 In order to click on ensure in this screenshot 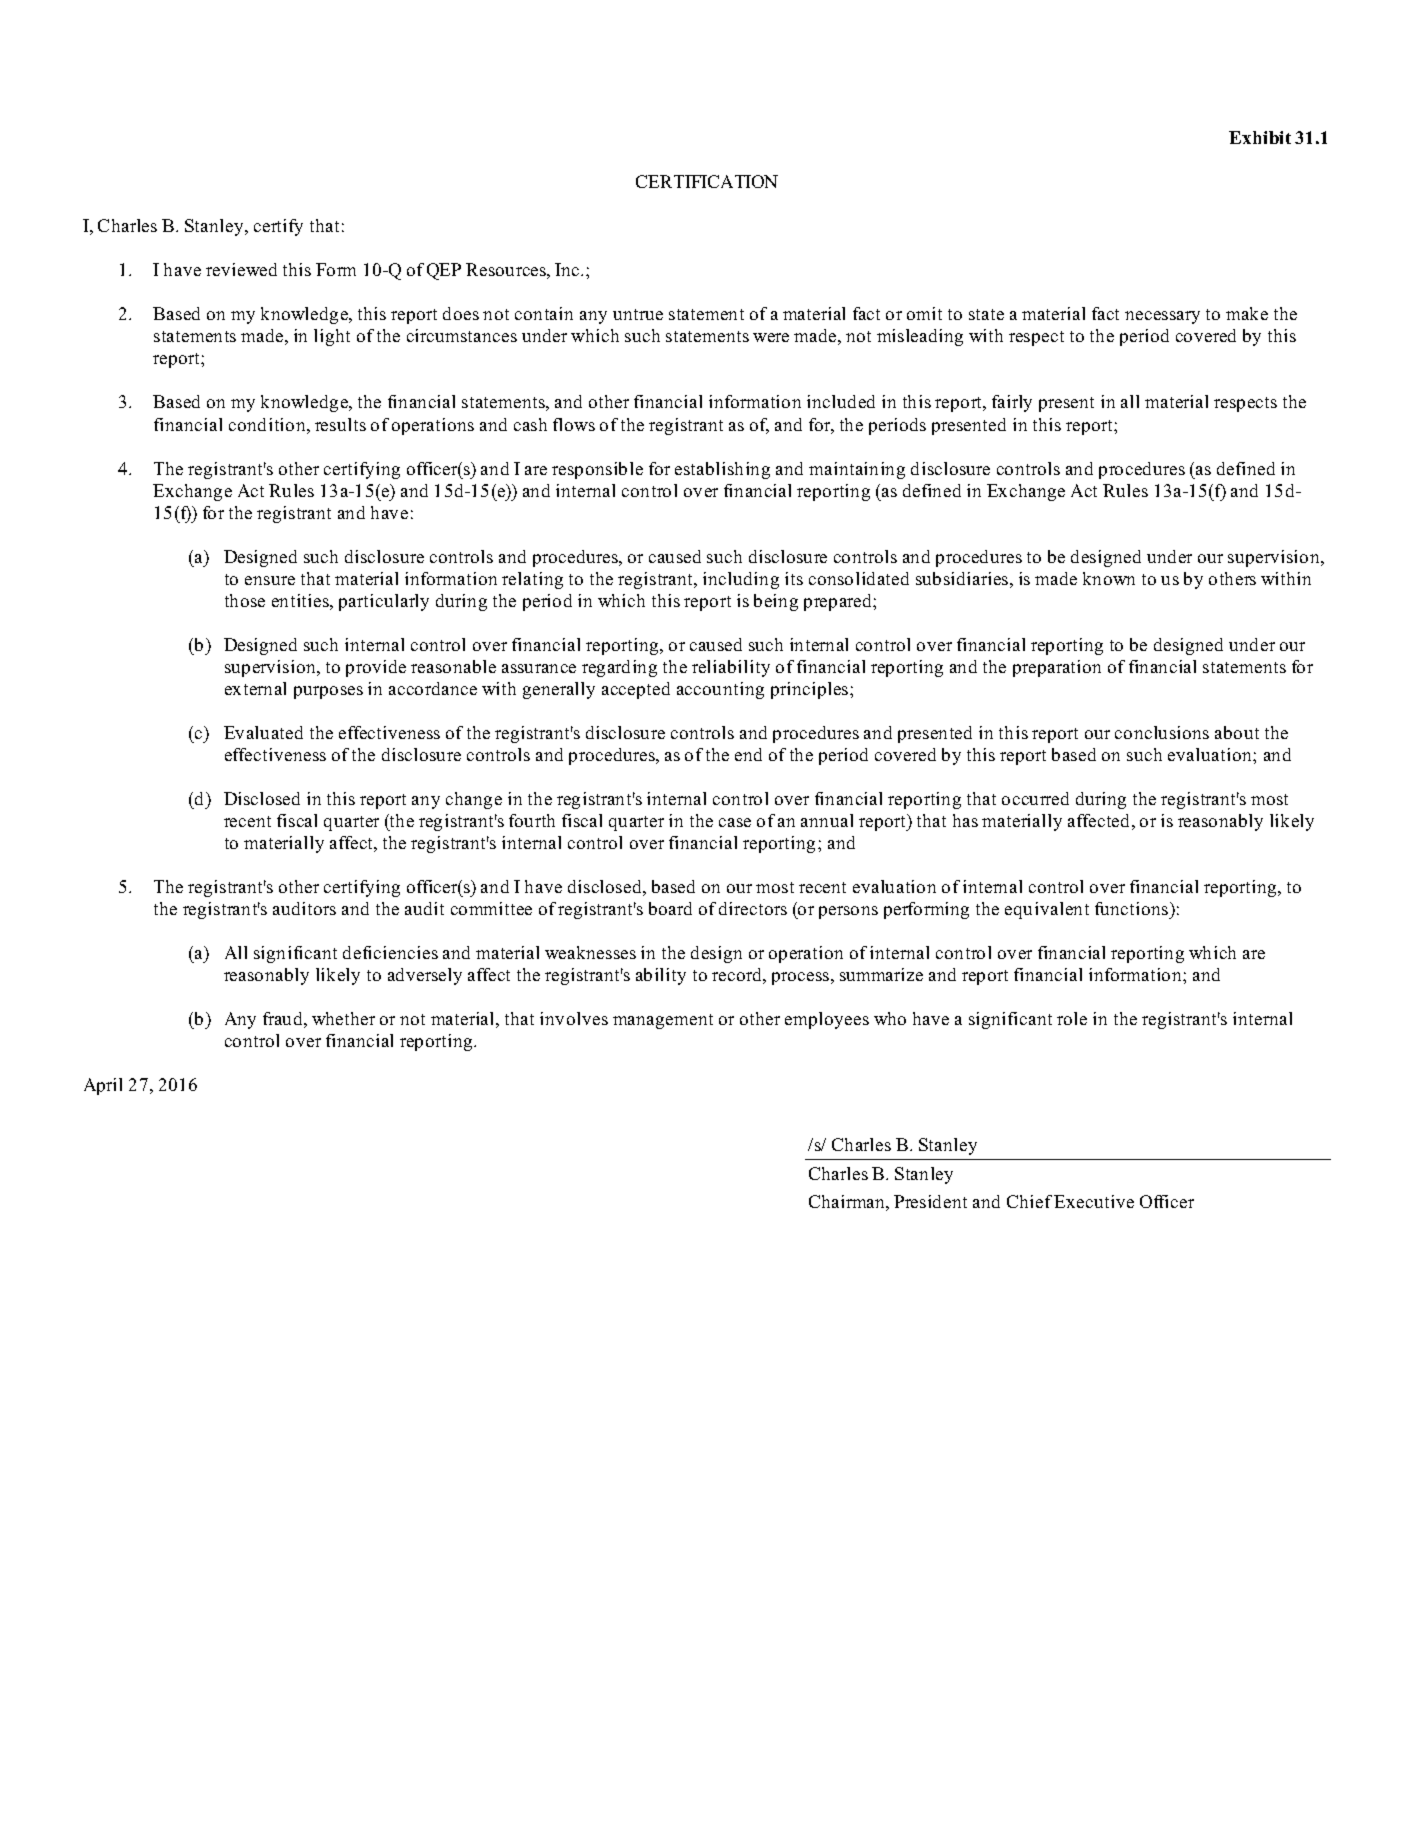, I will do `click(270, 580)`.
